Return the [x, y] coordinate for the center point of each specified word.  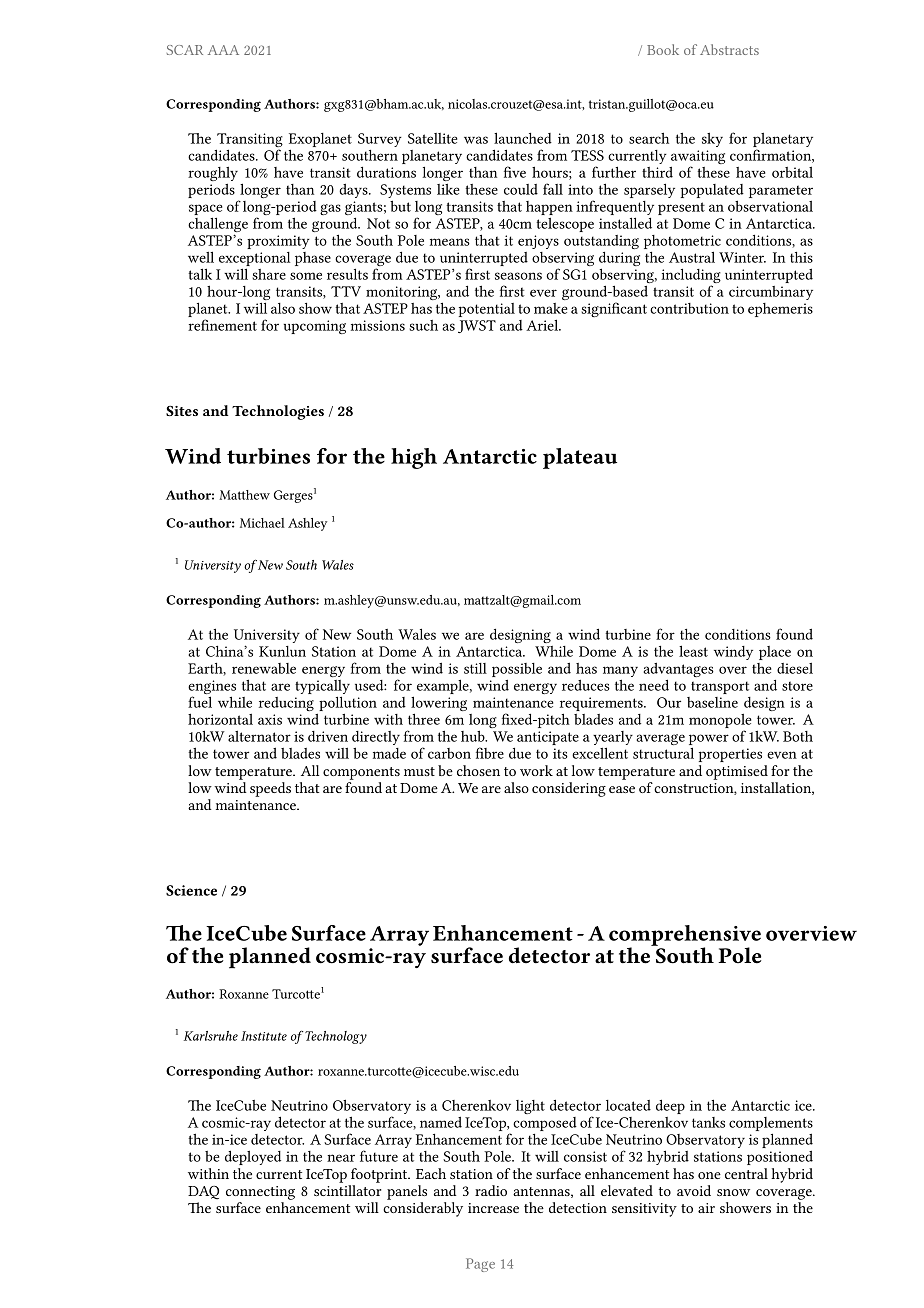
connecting [260, 1193]
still [475, 668]
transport [720, 687]
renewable [264, 668]
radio [491, 1190]
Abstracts [729, 49]
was [476, 140]
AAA [223, 50]
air [706, 1208]
